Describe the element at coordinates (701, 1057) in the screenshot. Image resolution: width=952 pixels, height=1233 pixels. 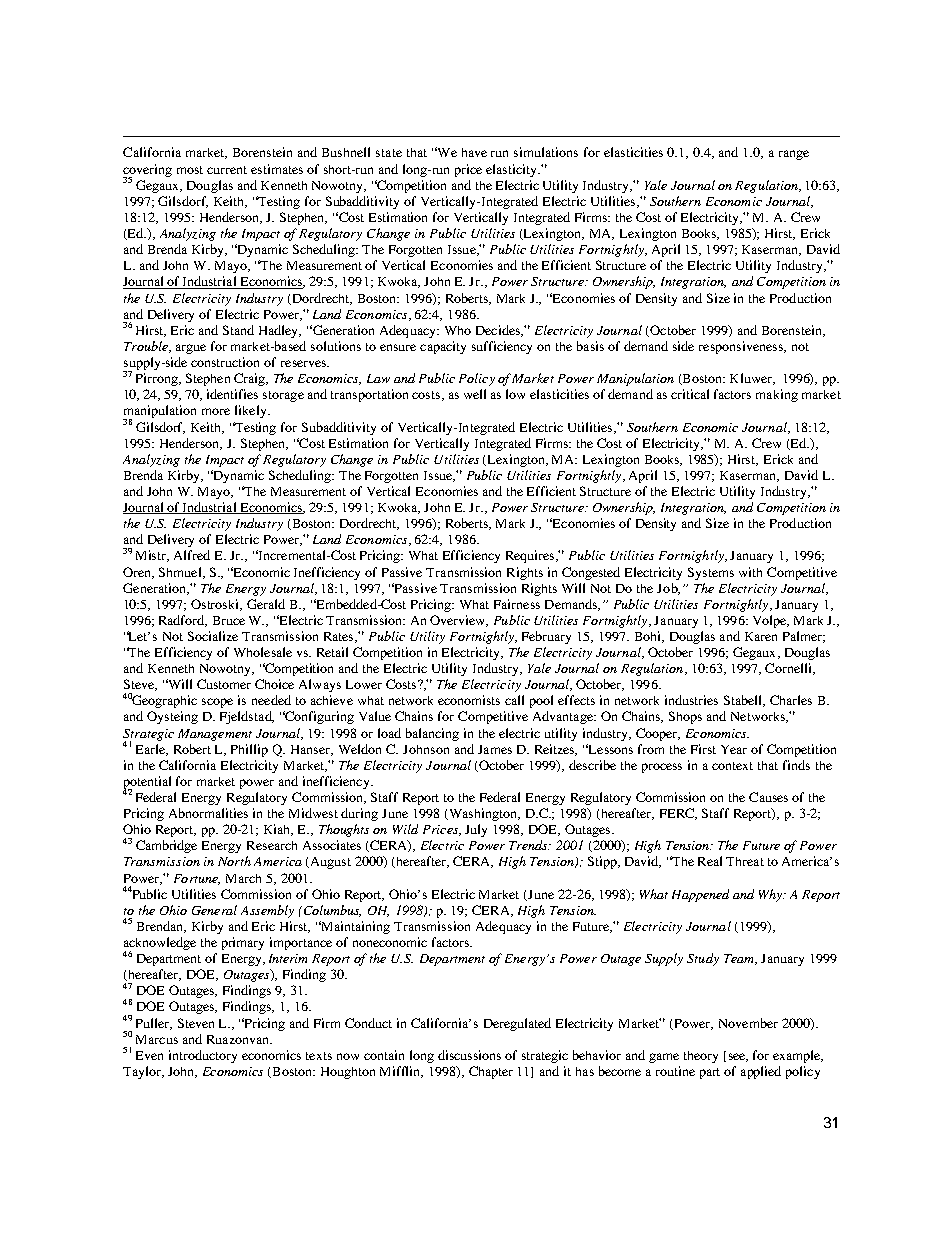
I see `theory` at that location.
